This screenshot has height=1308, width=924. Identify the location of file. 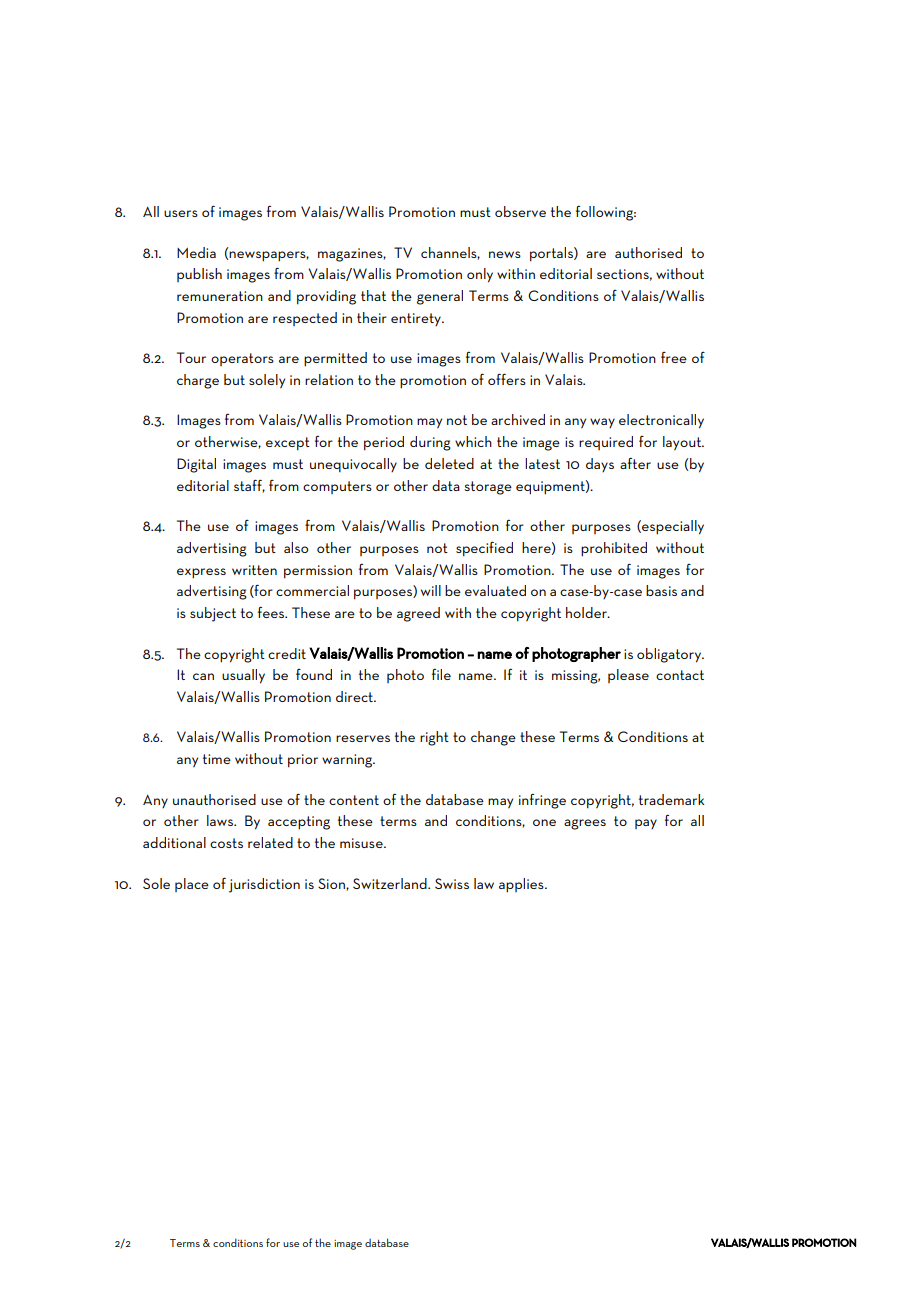
(441, 674).
